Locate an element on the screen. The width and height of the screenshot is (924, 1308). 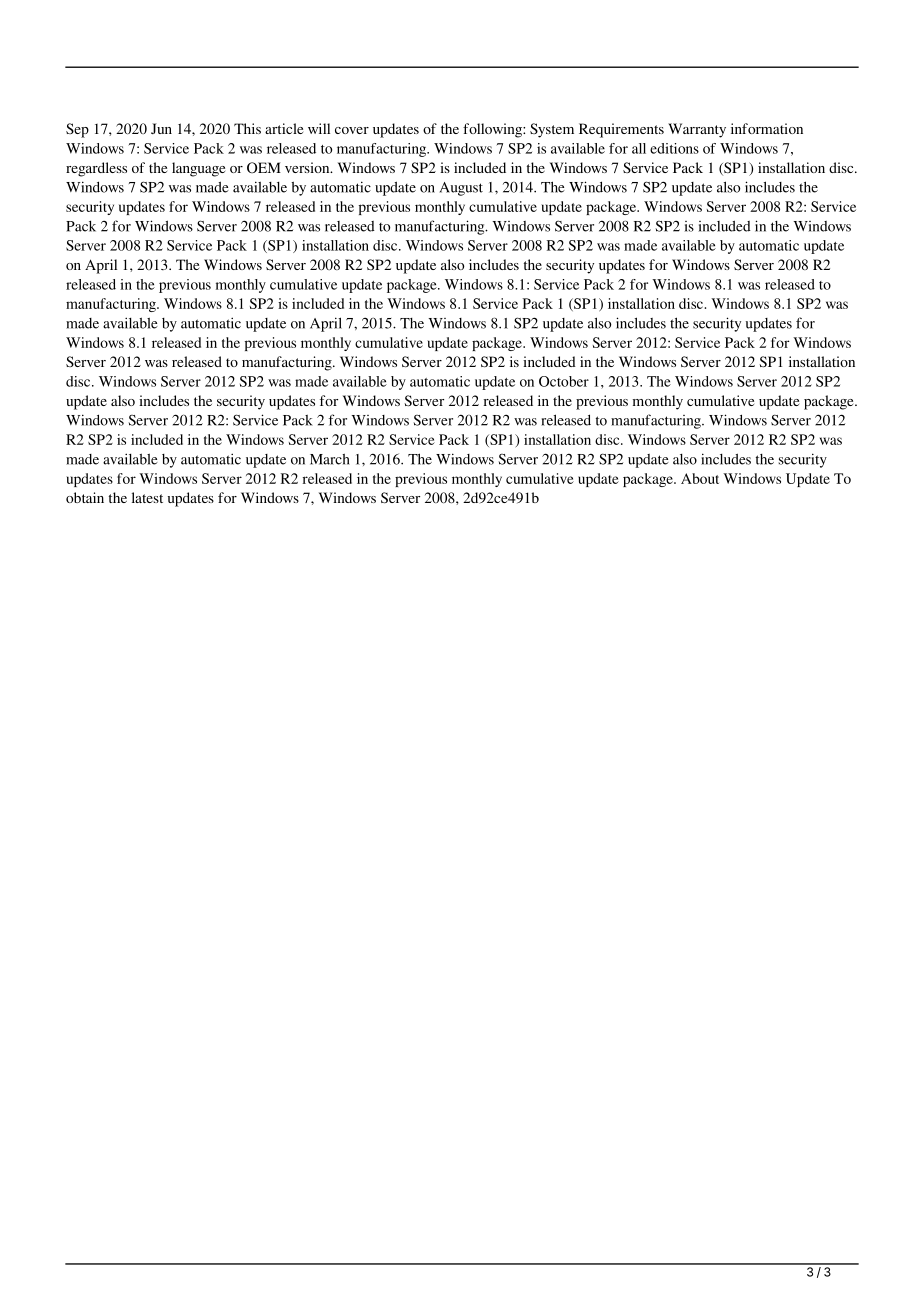
Jun is located at coordinates (161, 128).
